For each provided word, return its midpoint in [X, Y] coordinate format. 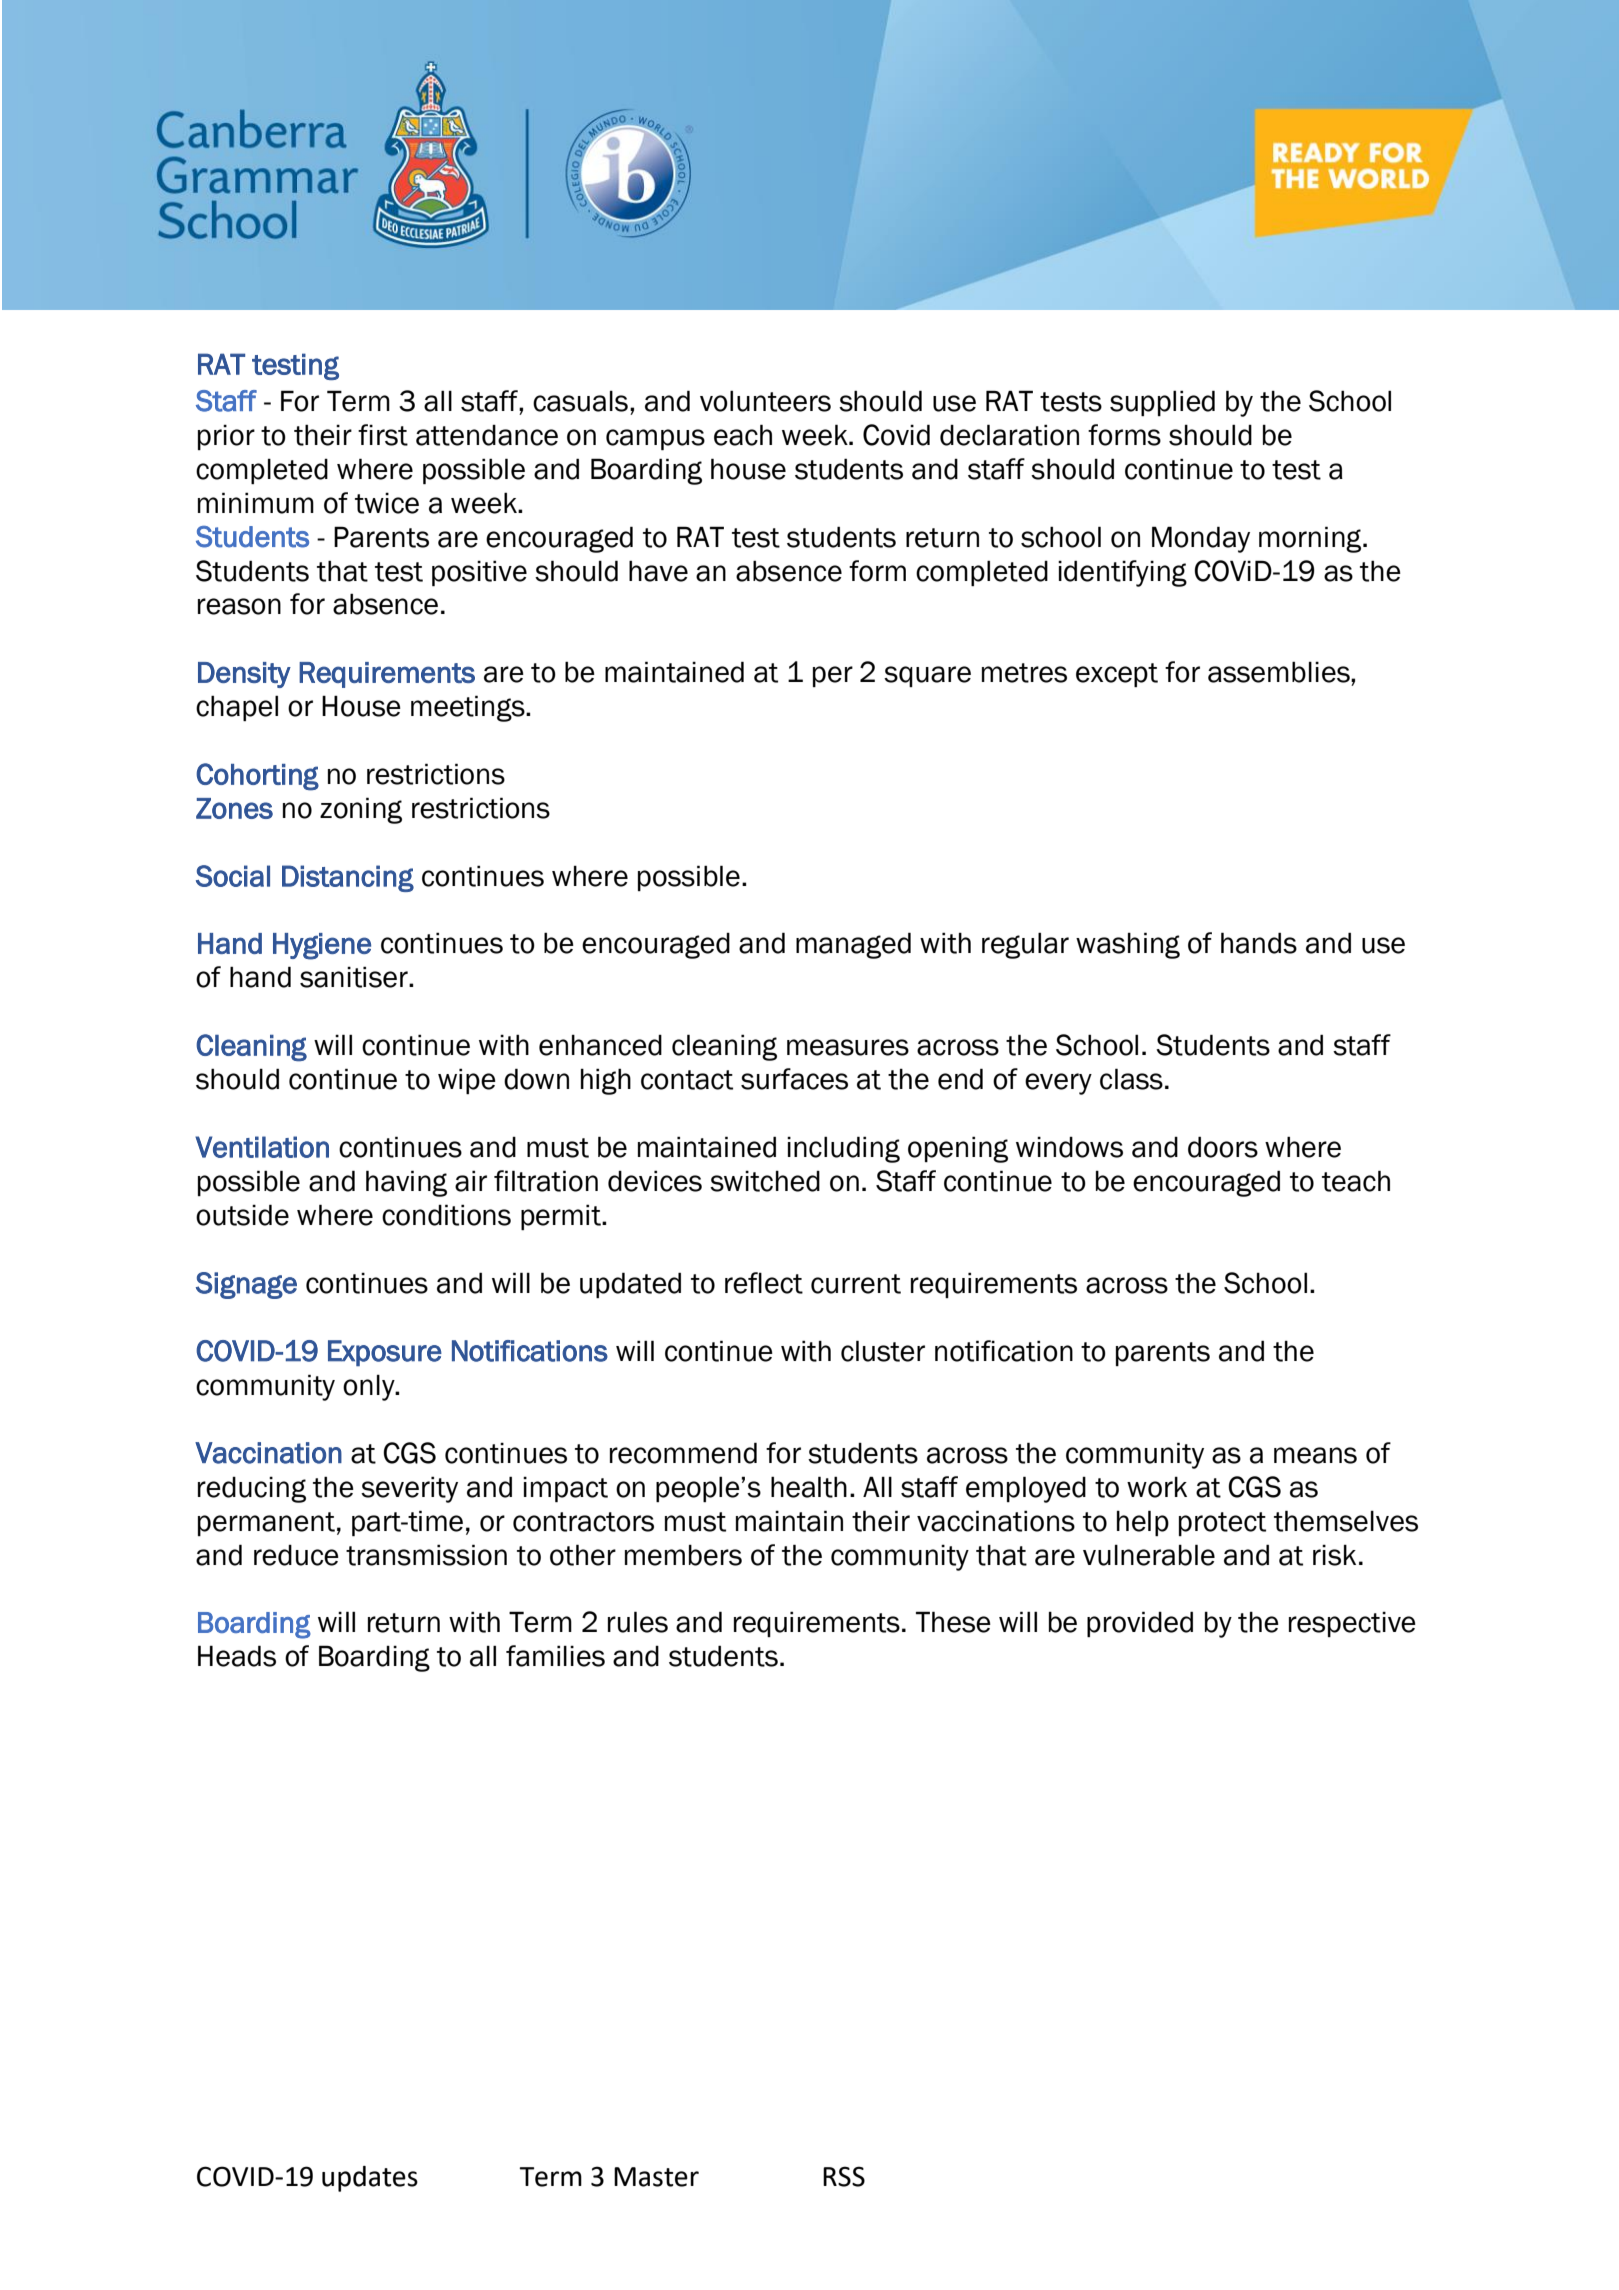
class [1131, 1079]
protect [1222, 1524]
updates [370, 2179]
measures [848, 1047]
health [809, 1487]
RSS [844, 2176]
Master [656, 2177]
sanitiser [355, 977]
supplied [1162, 403]
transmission [426, 1555]
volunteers [765, 401]
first [383, 435]
